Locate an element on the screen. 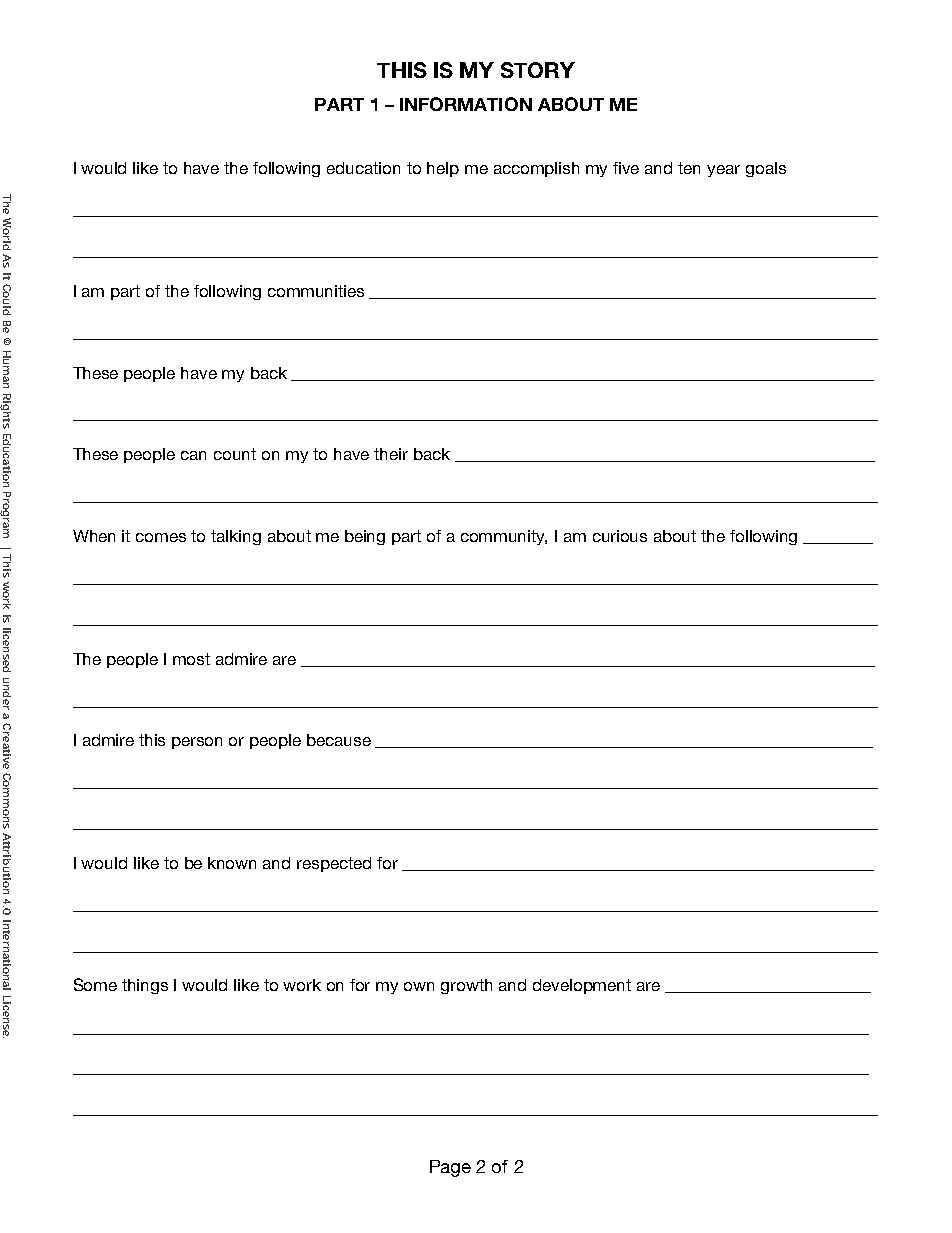 The width and height of the screenshot is (952, 1233). things is located at coordinates (145, 986).
